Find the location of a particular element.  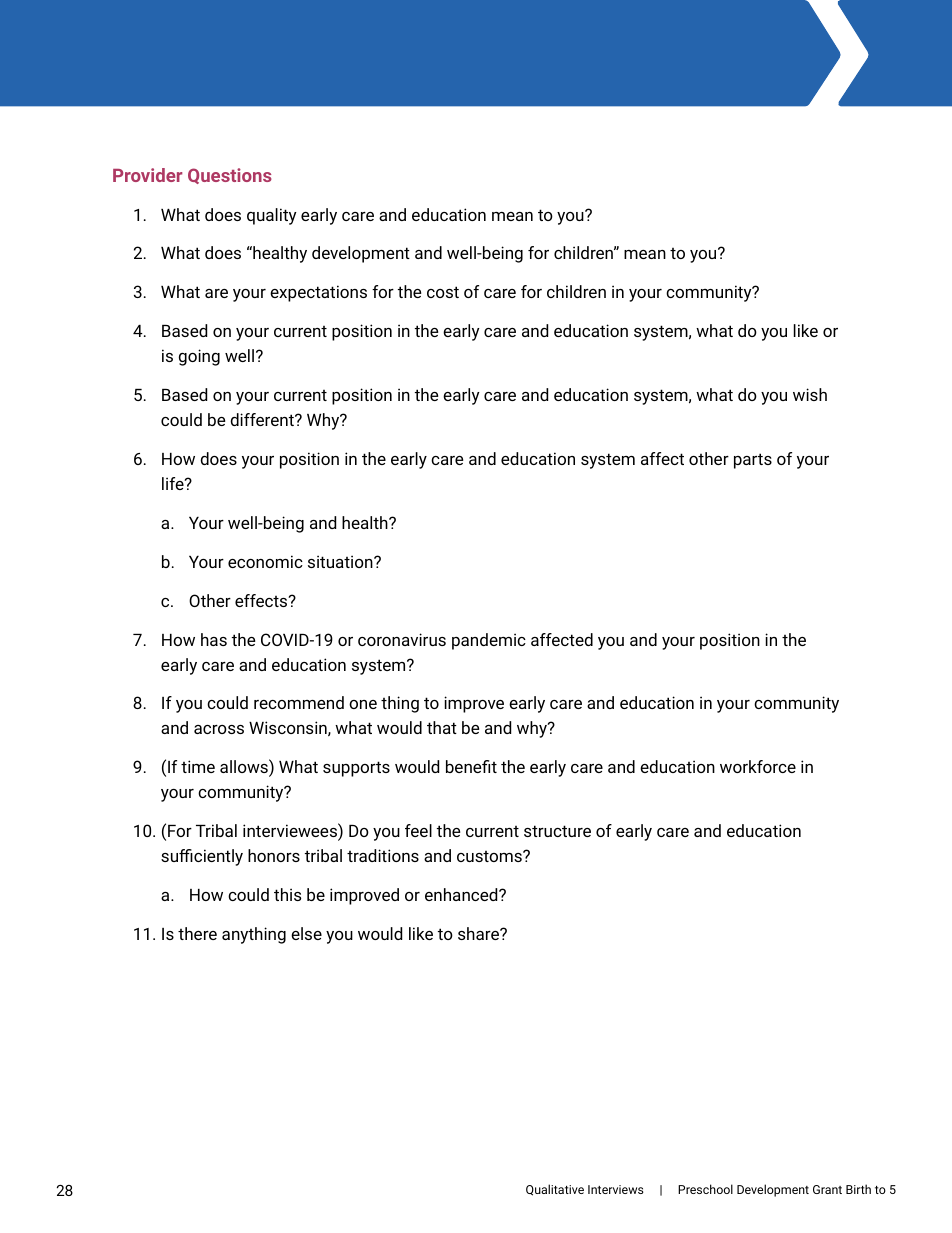

there is located at coordinates (197, 933).
